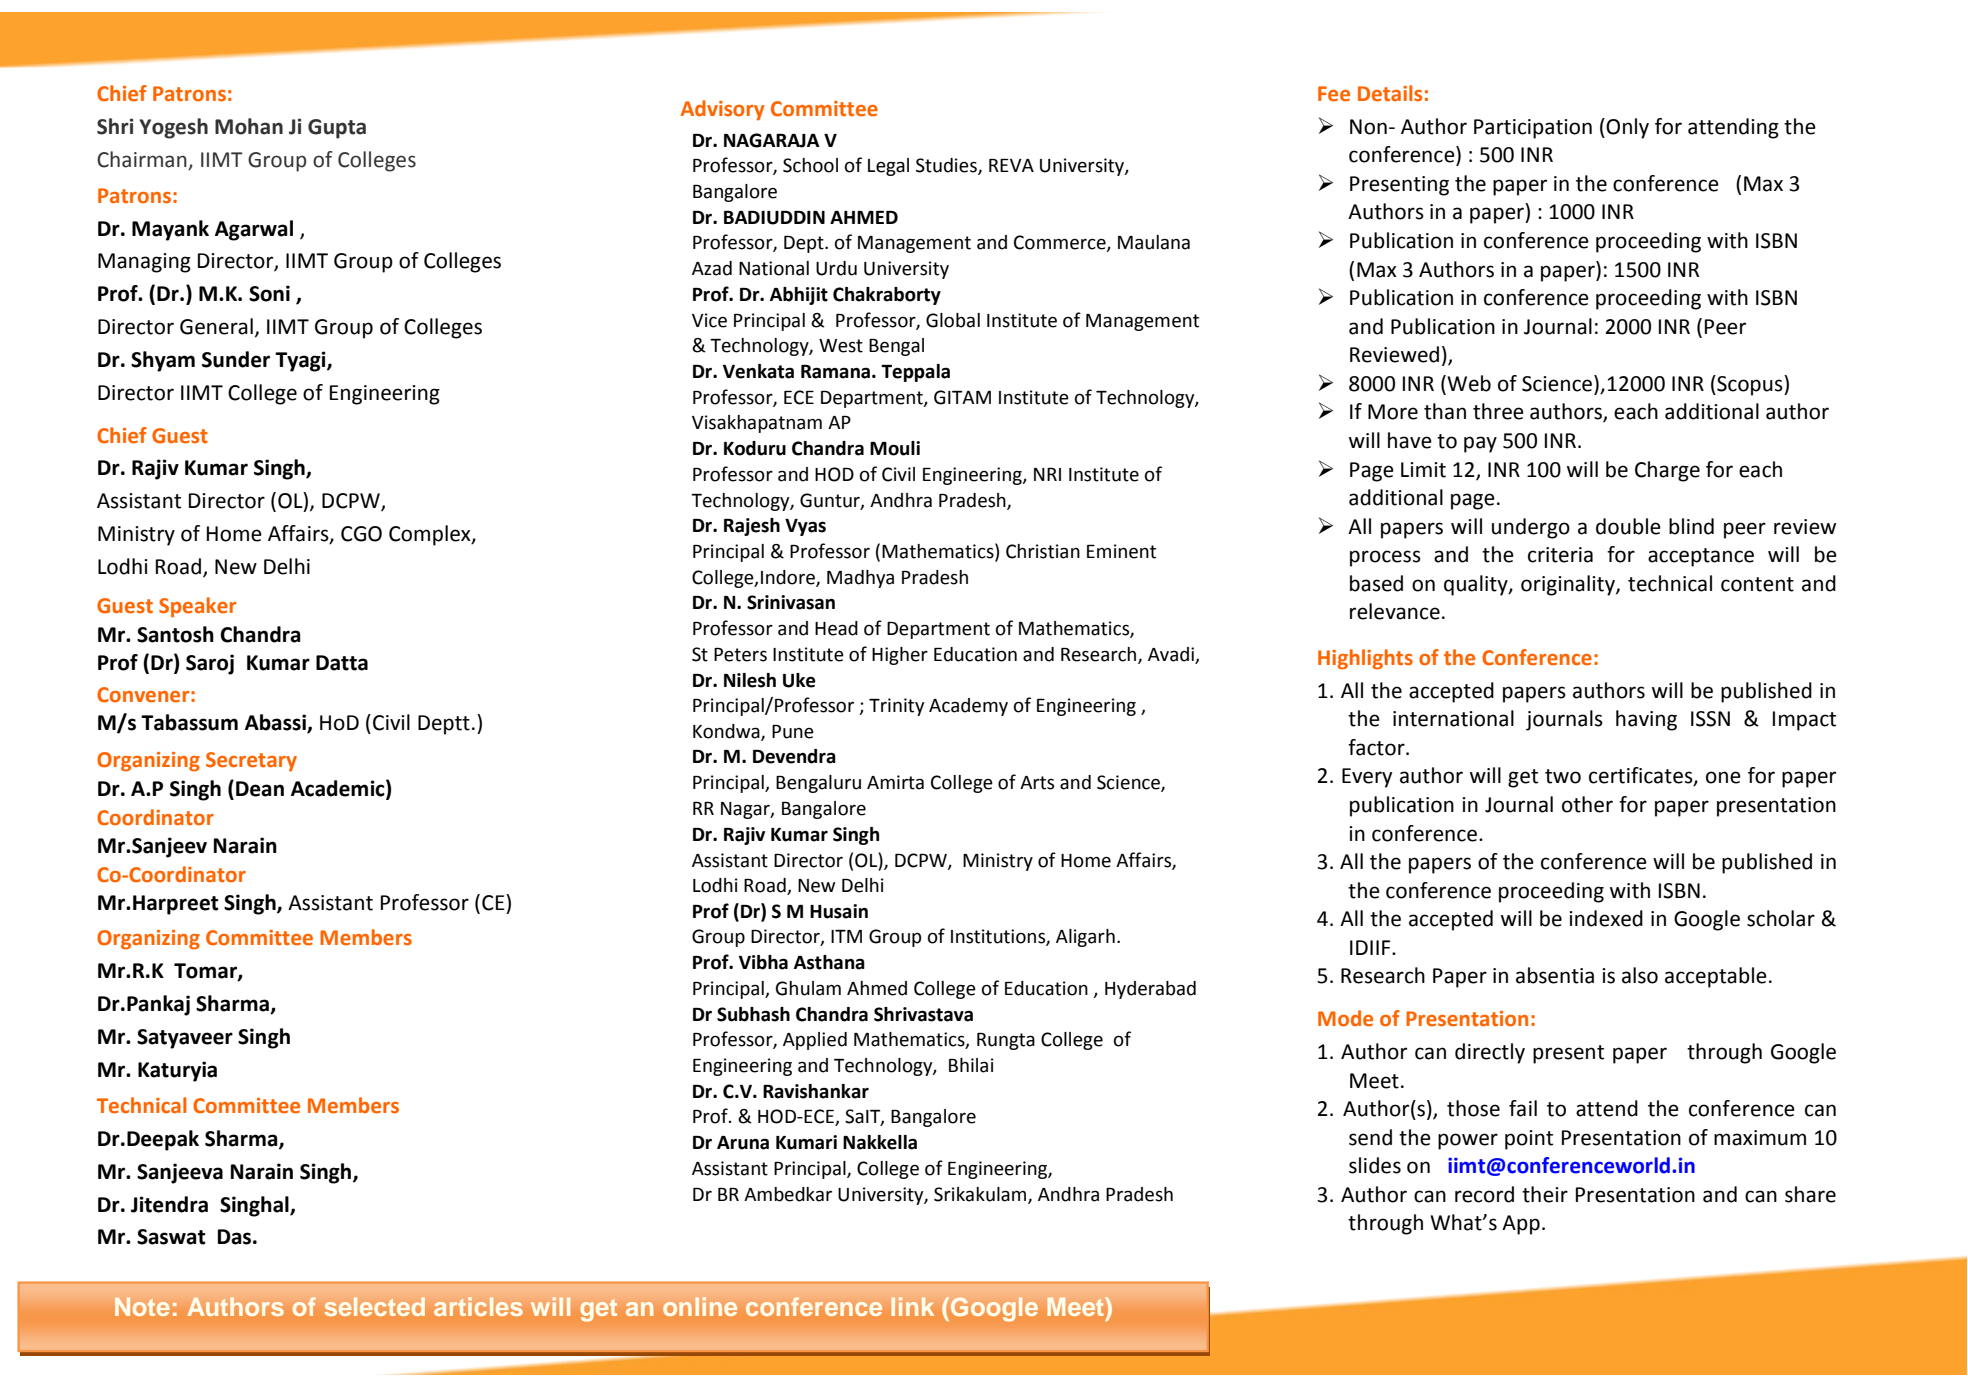  What do you see at coordinates (375, 1306) in the image?
I see `selected` at bounding box center [375, 1306].
